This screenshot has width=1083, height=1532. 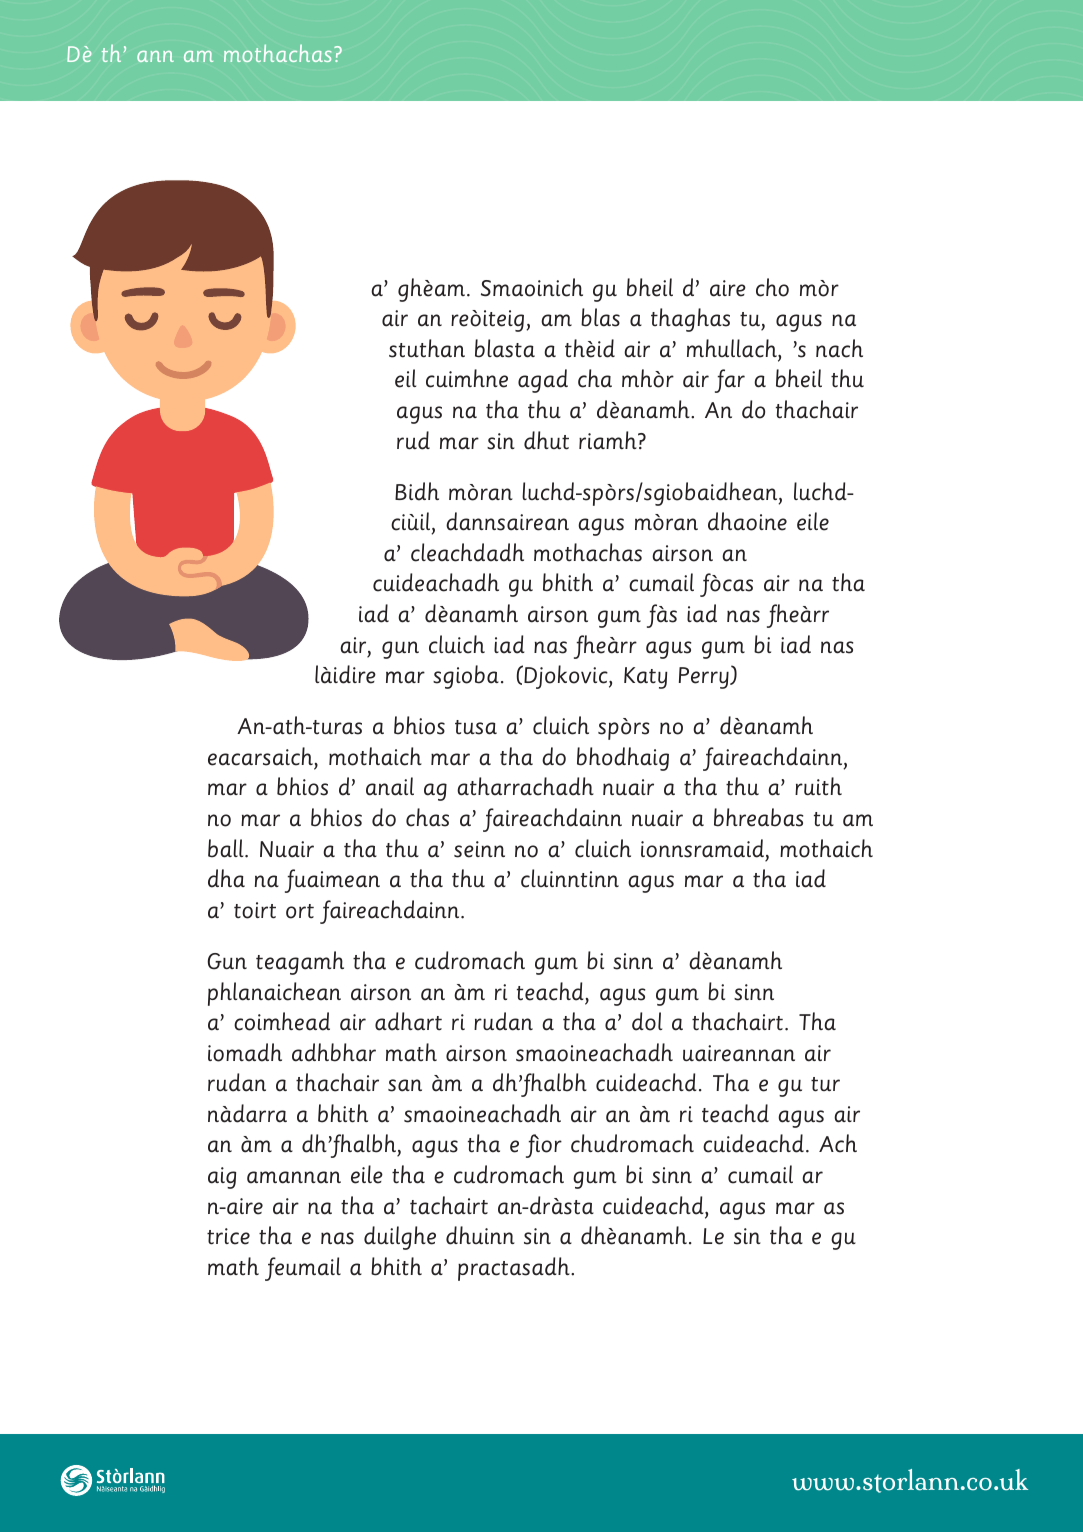 I want to click on ort, so click(x=300, y=911).
